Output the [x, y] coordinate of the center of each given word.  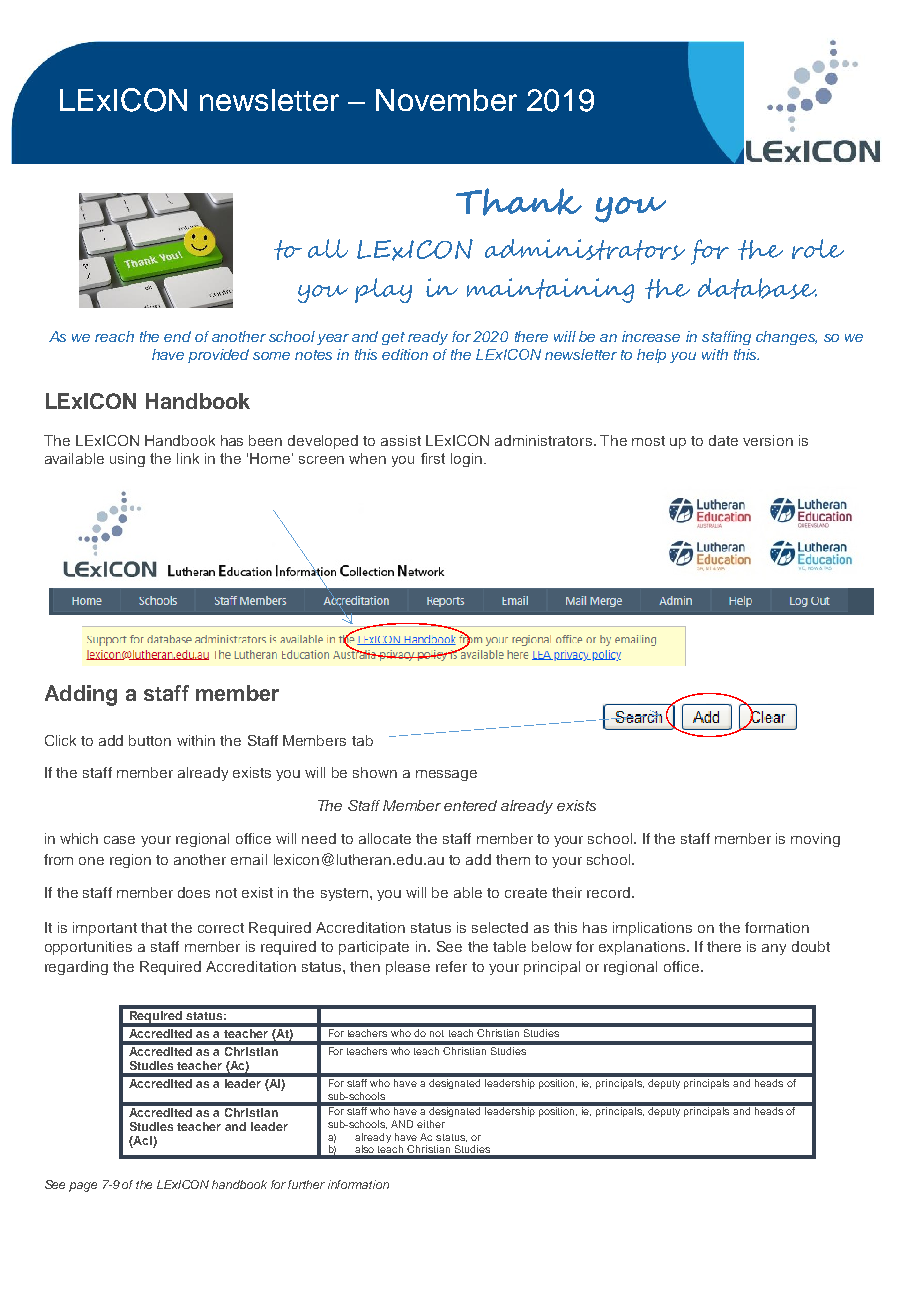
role [818, 249]
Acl [143, 1142]
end [177, 336]
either [431, 1124]
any [774, 949]
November [446, 100]
